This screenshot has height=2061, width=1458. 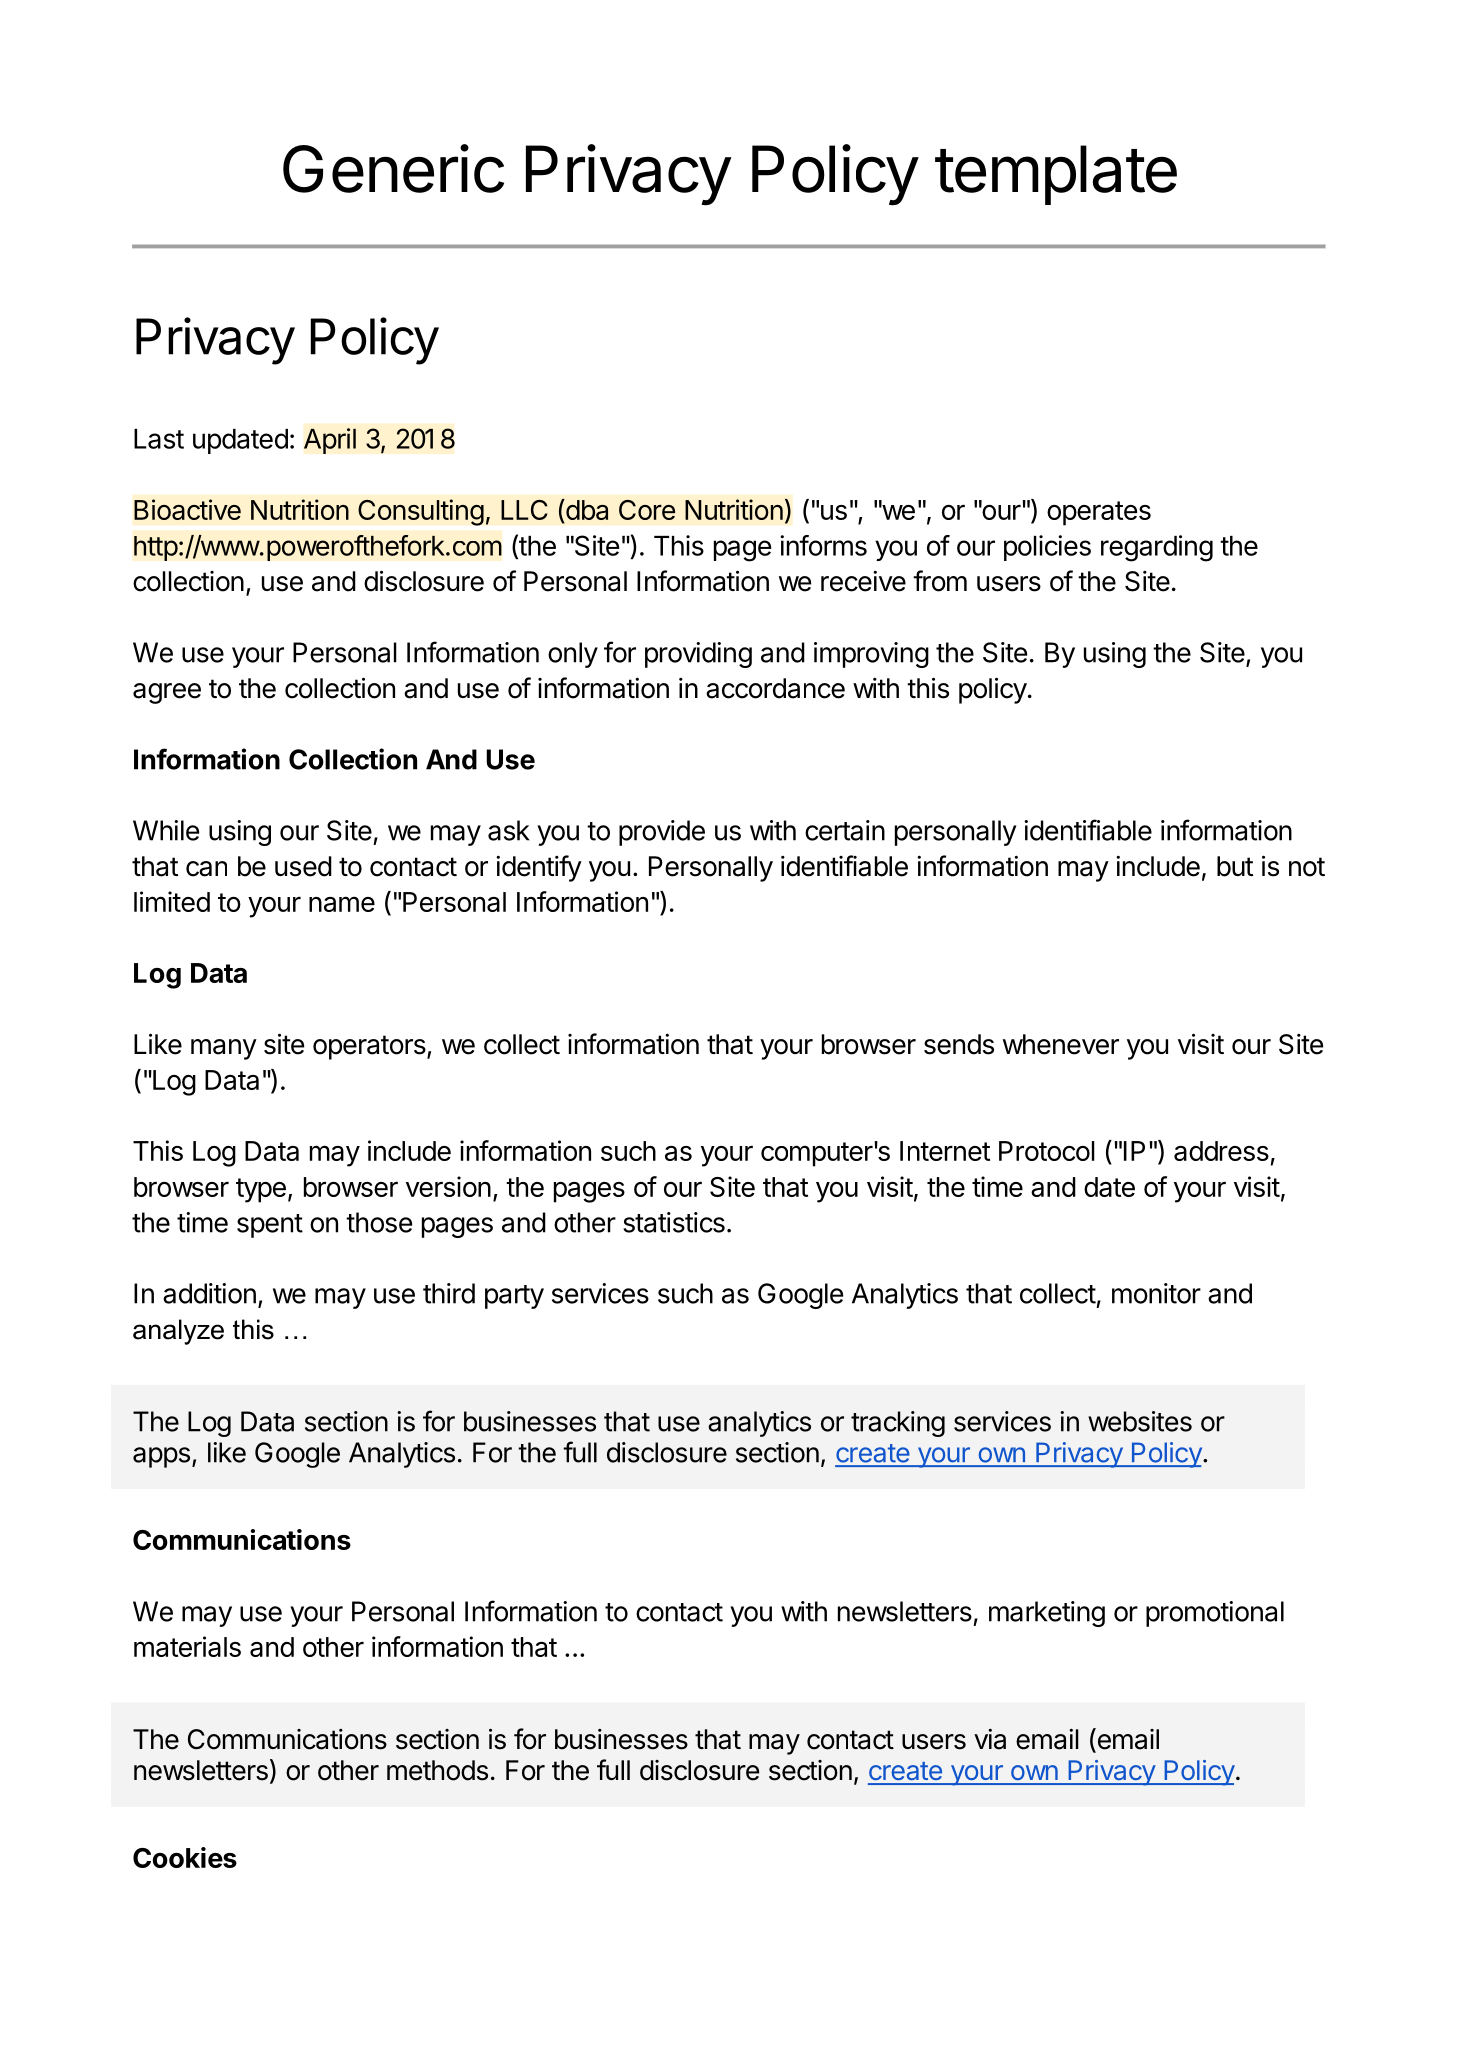 What do you see at coordinates (167, 693) in the screenshot?
I see `agree` at bounding box center [167, 693].
